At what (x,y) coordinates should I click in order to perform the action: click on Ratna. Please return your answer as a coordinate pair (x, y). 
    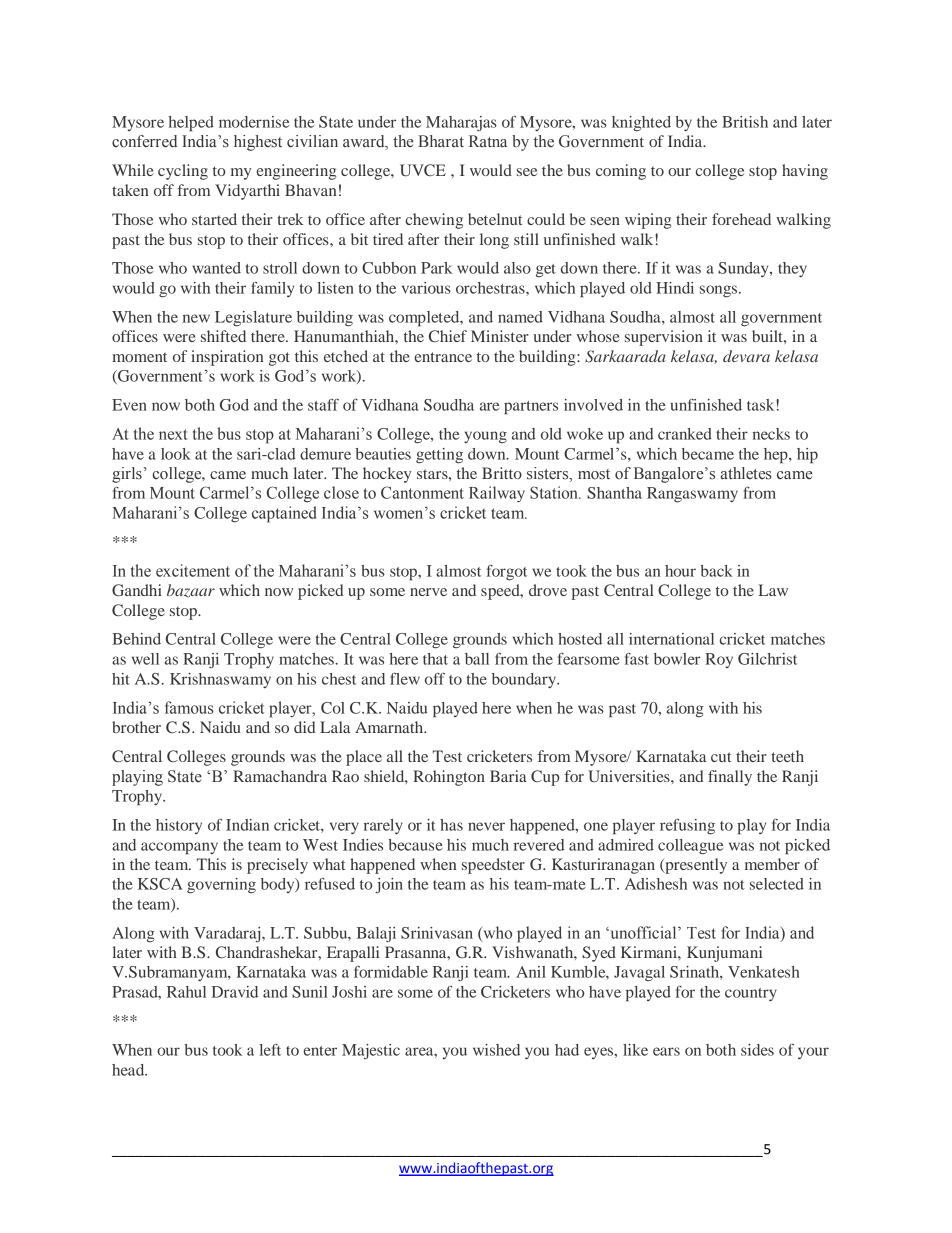
    Looking at the image, I should click on (488, 141).
